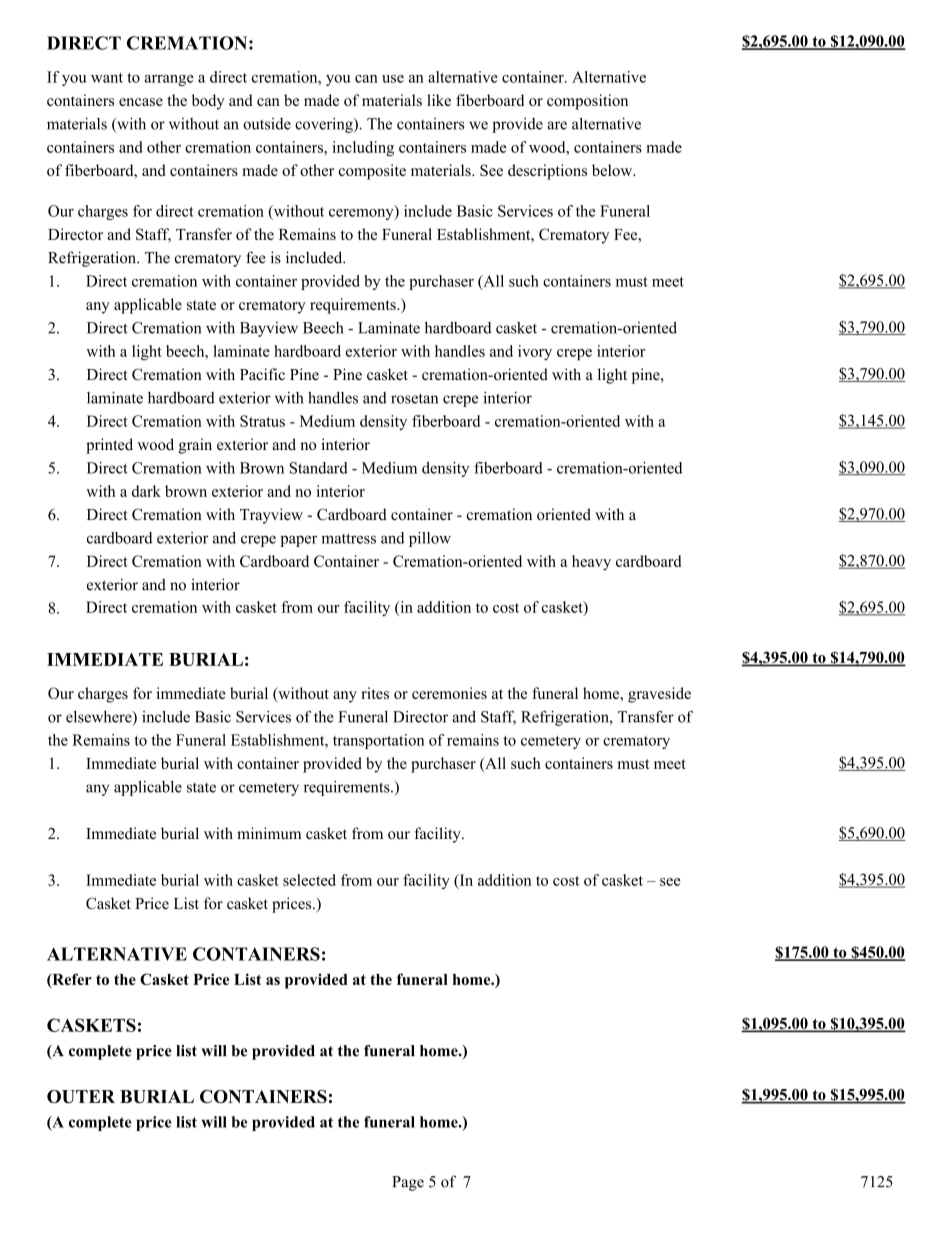 The width and height of the page is (952, 1233). I want to click on transportation, so click(378, 741).
